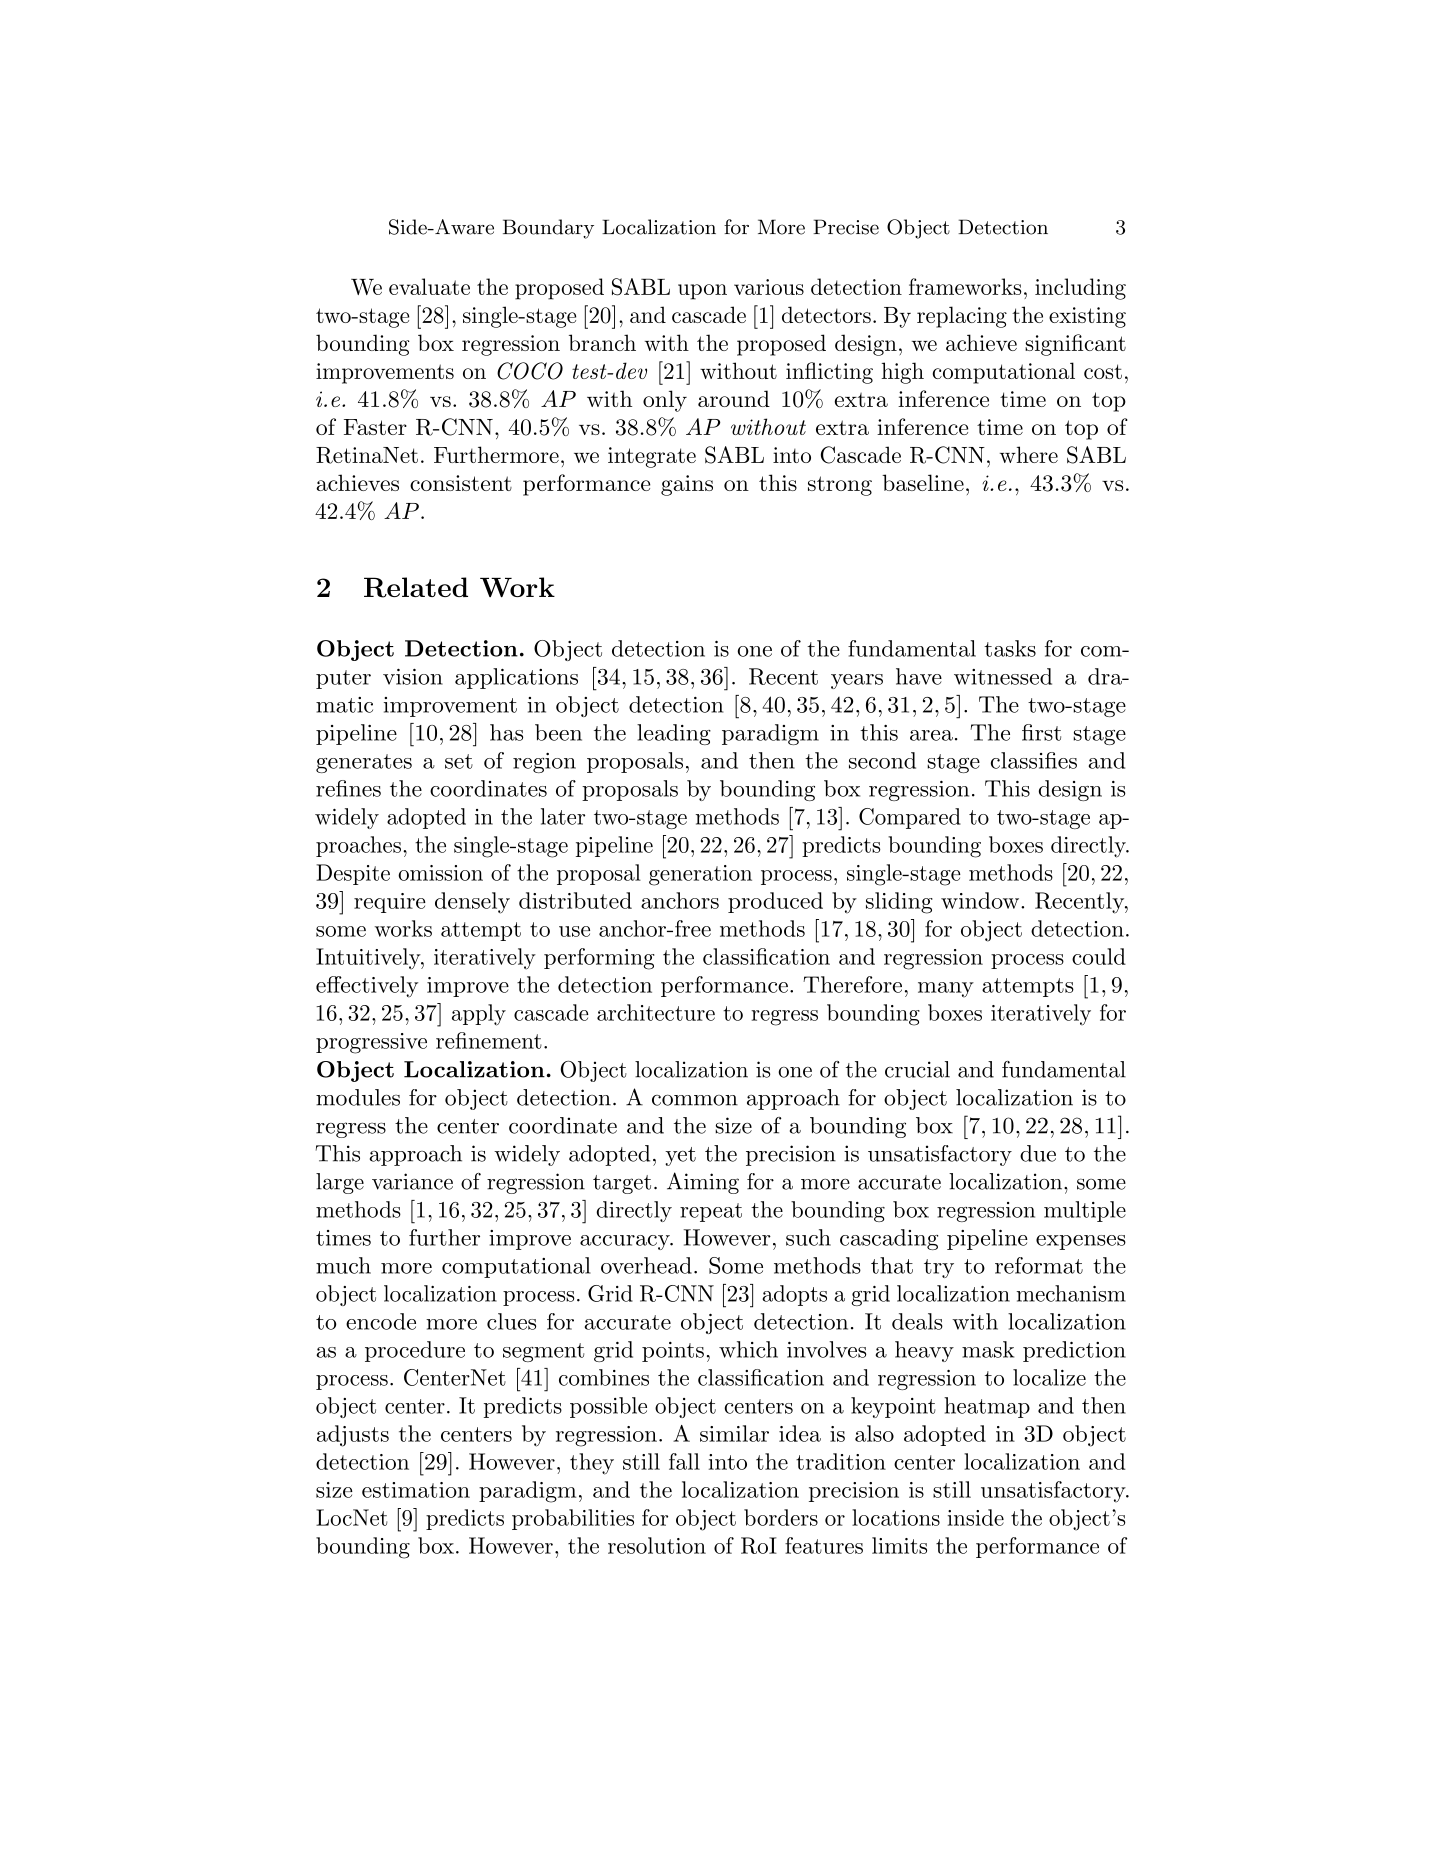  I want to click on estimation, so click(416, 1490).
